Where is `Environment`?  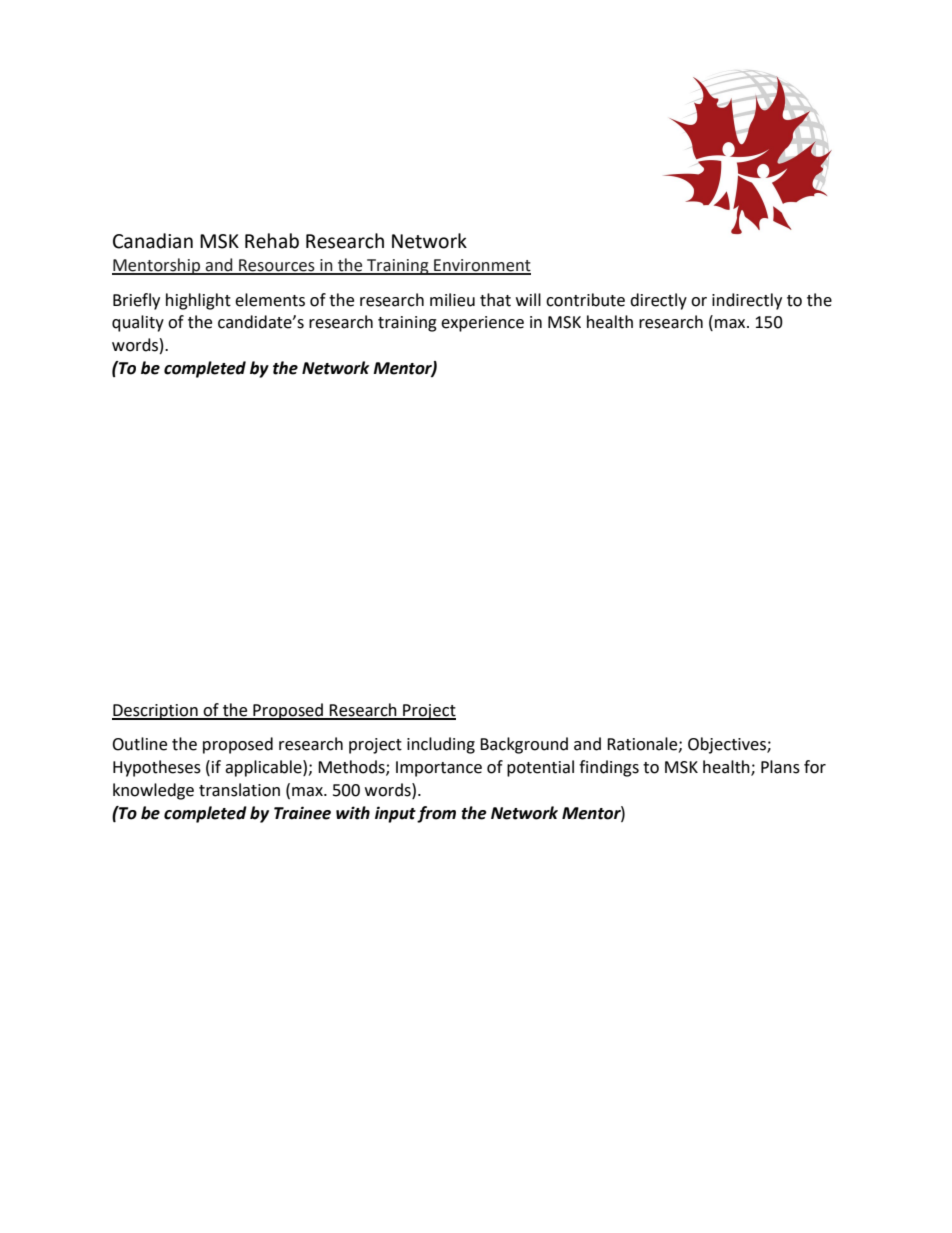 Environment is located at coordinates (481, 266).
